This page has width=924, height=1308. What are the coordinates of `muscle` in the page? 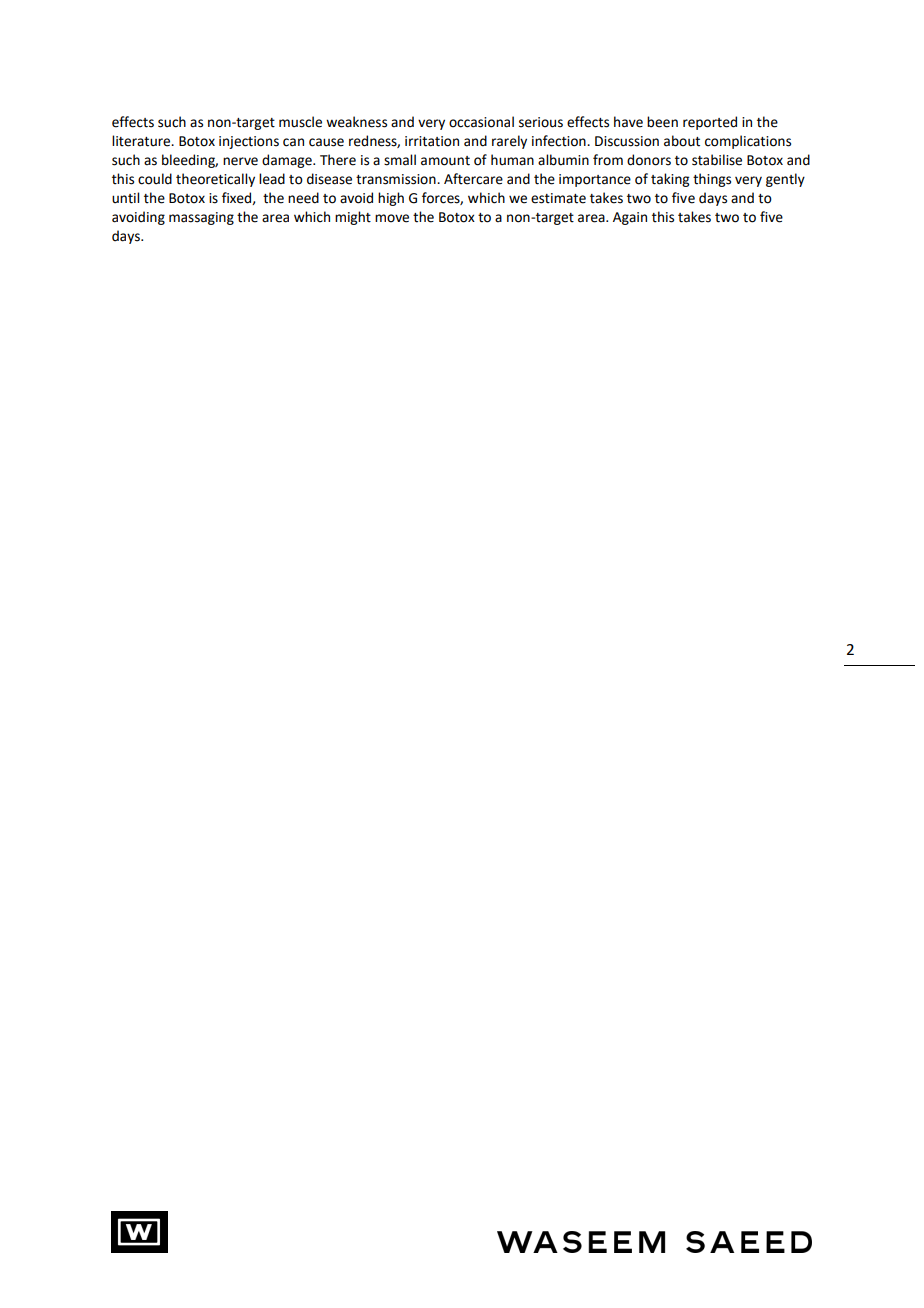 It's located at (300, 122).
